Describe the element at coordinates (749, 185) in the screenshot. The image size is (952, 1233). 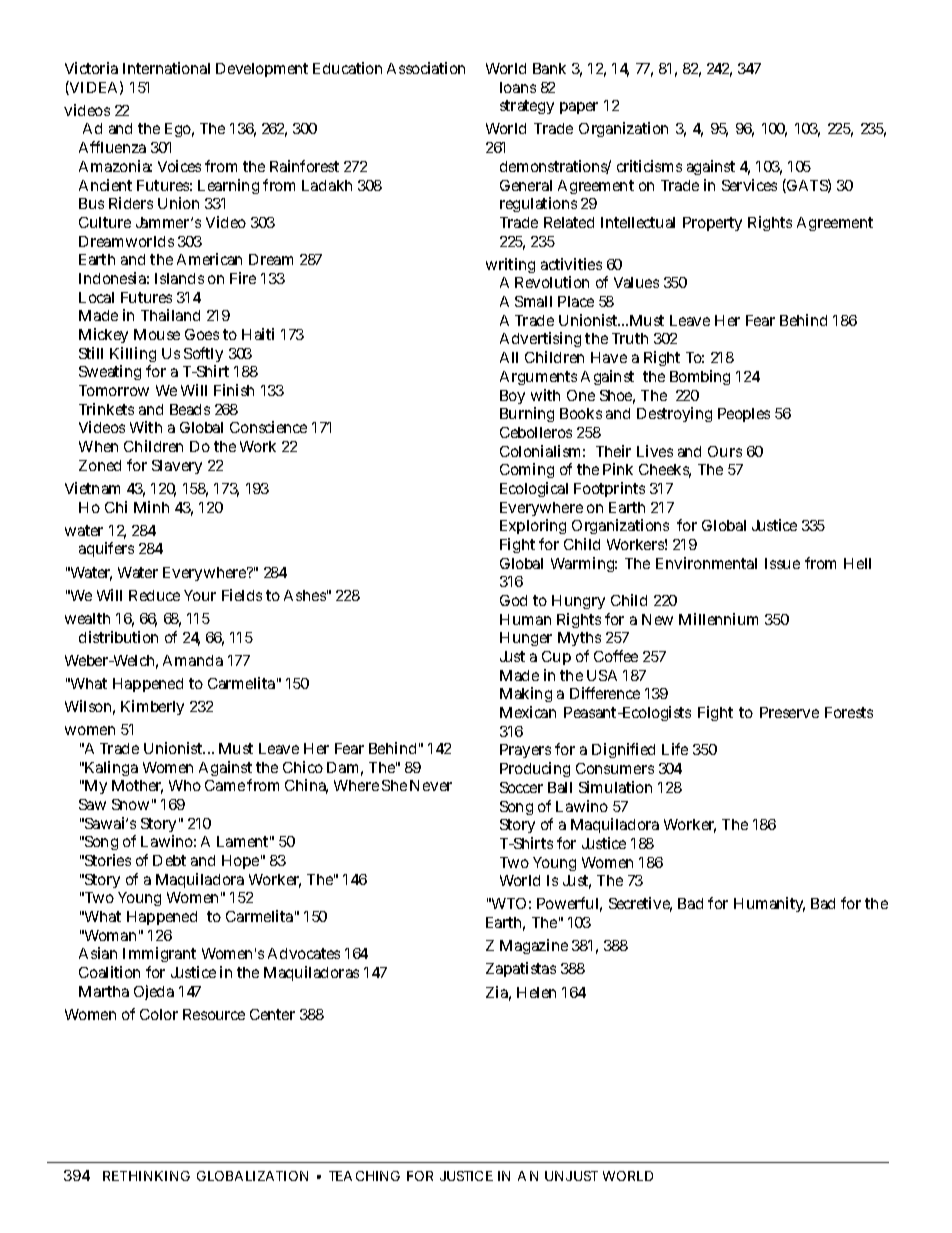
I see `Services` at that location.
